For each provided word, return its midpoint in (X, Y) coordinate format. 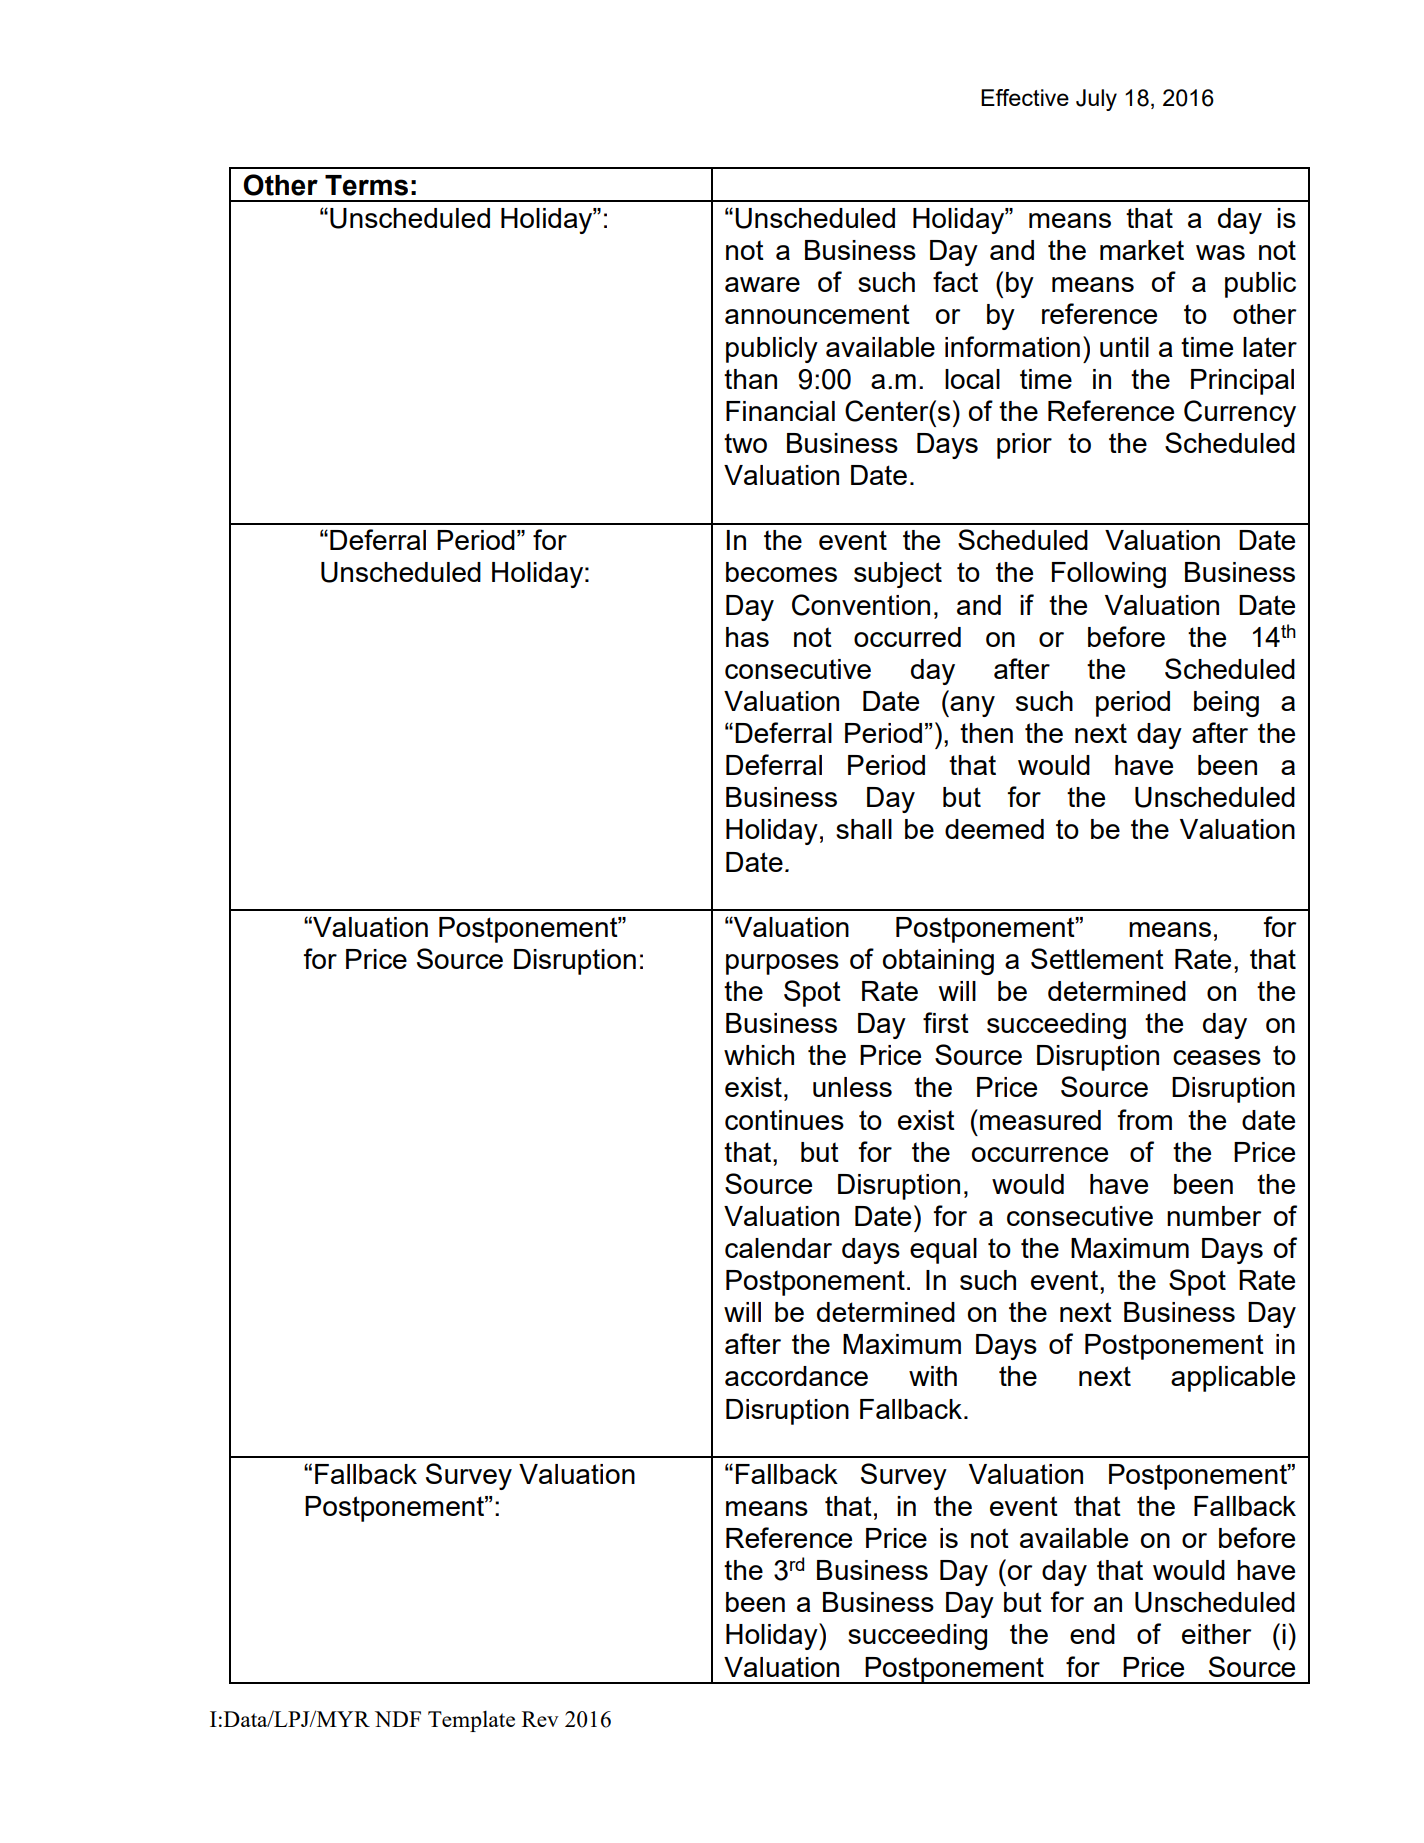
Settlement (1097, 958)
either (1216, 1634)
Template (471, 1721)
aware (762, 284)
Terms (366, 185)
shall (864, 829)
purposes (782, 964)
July (1096, 100)
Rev (540, 1719)
